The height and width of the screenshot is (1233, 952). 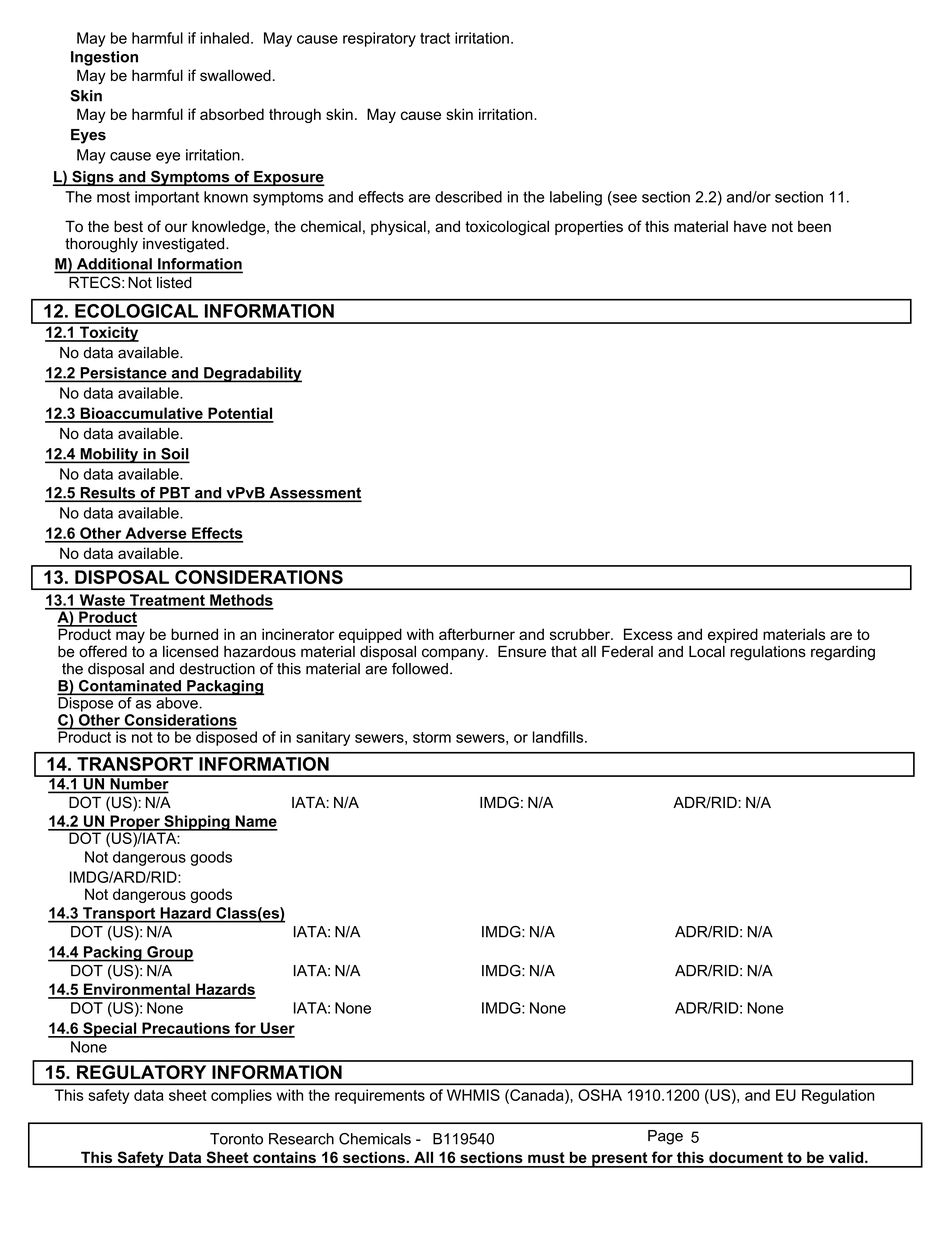 I want to click on Page, so click(x=665, y=1137).
